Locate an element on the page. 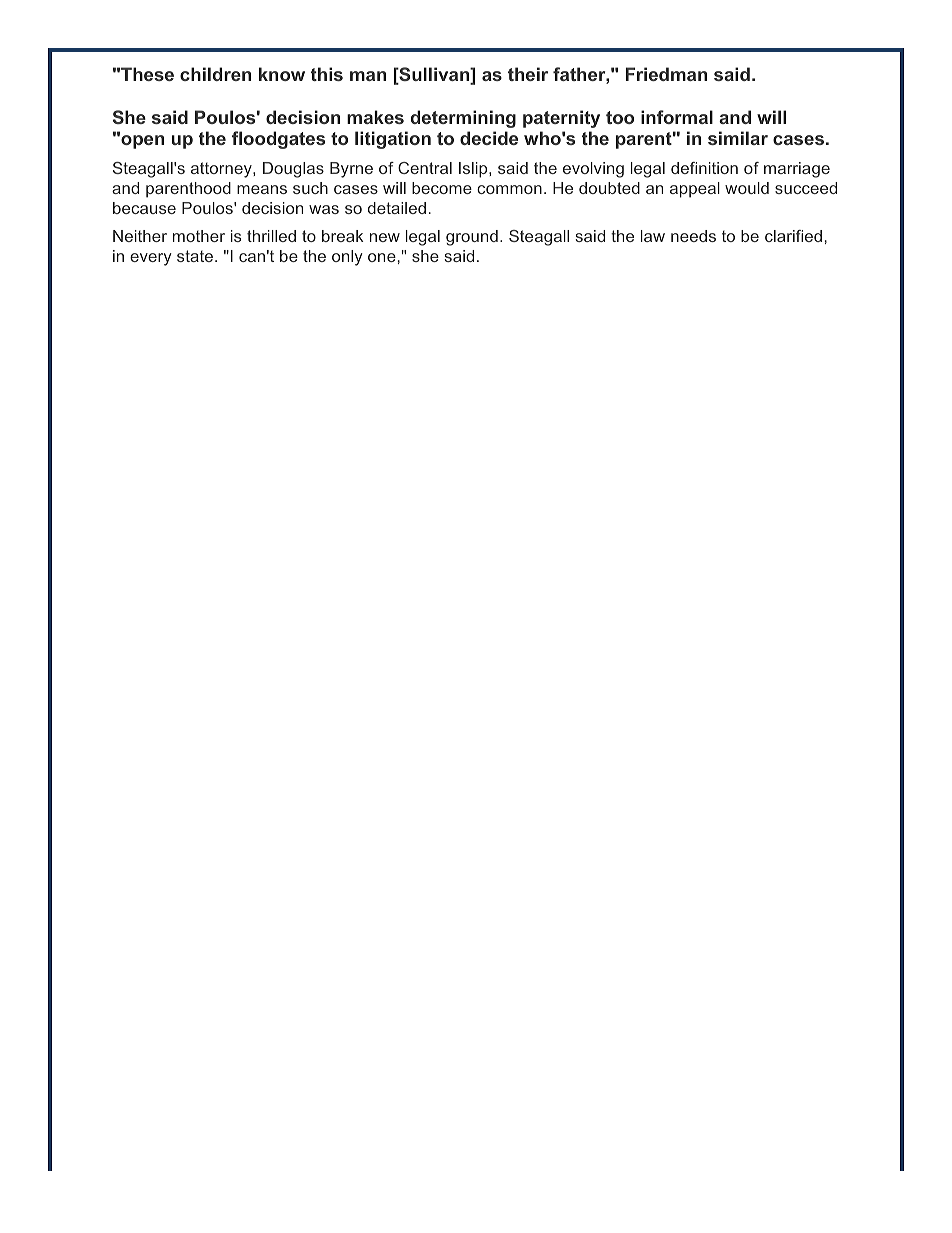 The width and height of the image is (952, 1233). Islip is located at coordinates (474, 170).
